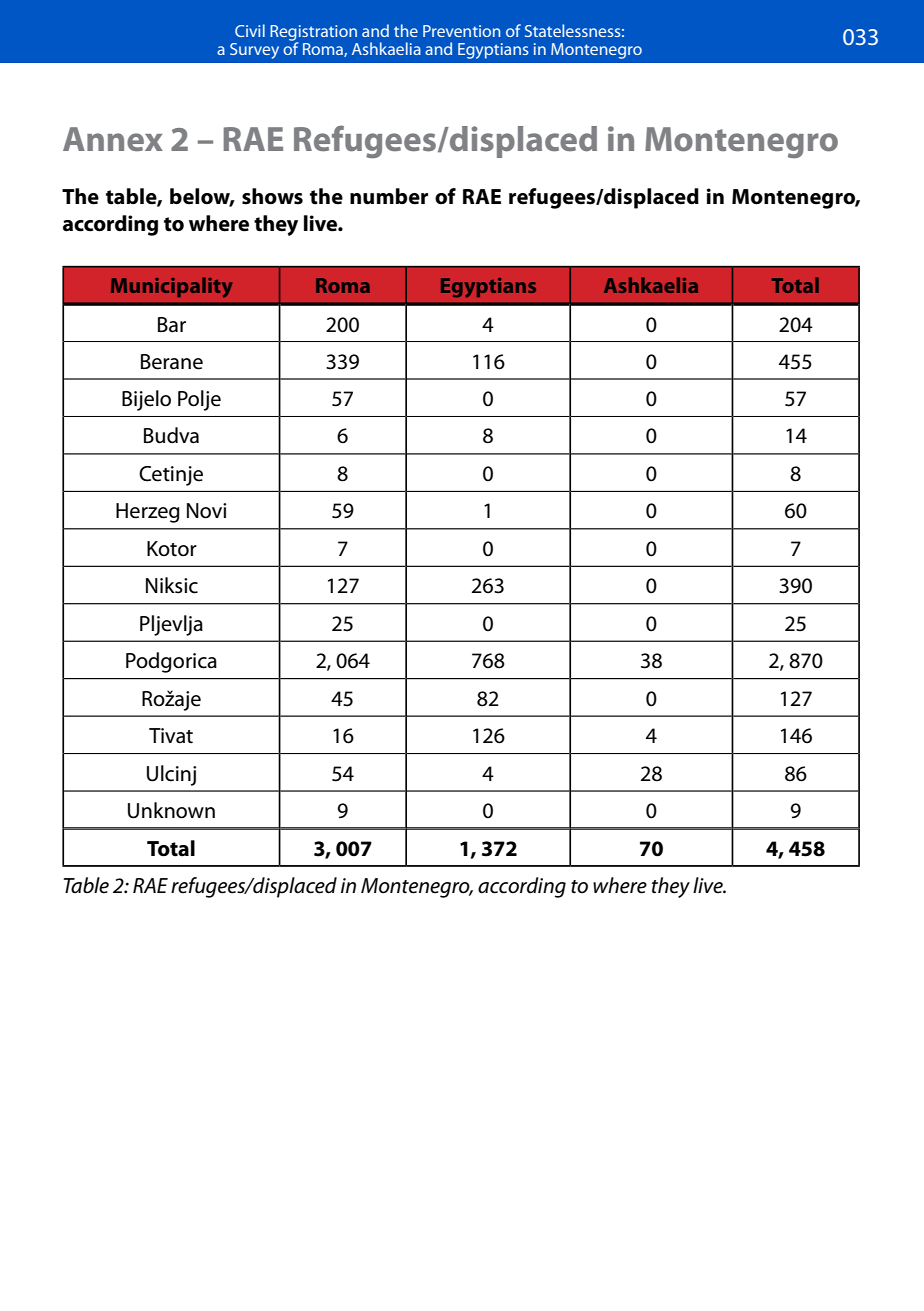  I want to click on Novi, so click(206, 511).
